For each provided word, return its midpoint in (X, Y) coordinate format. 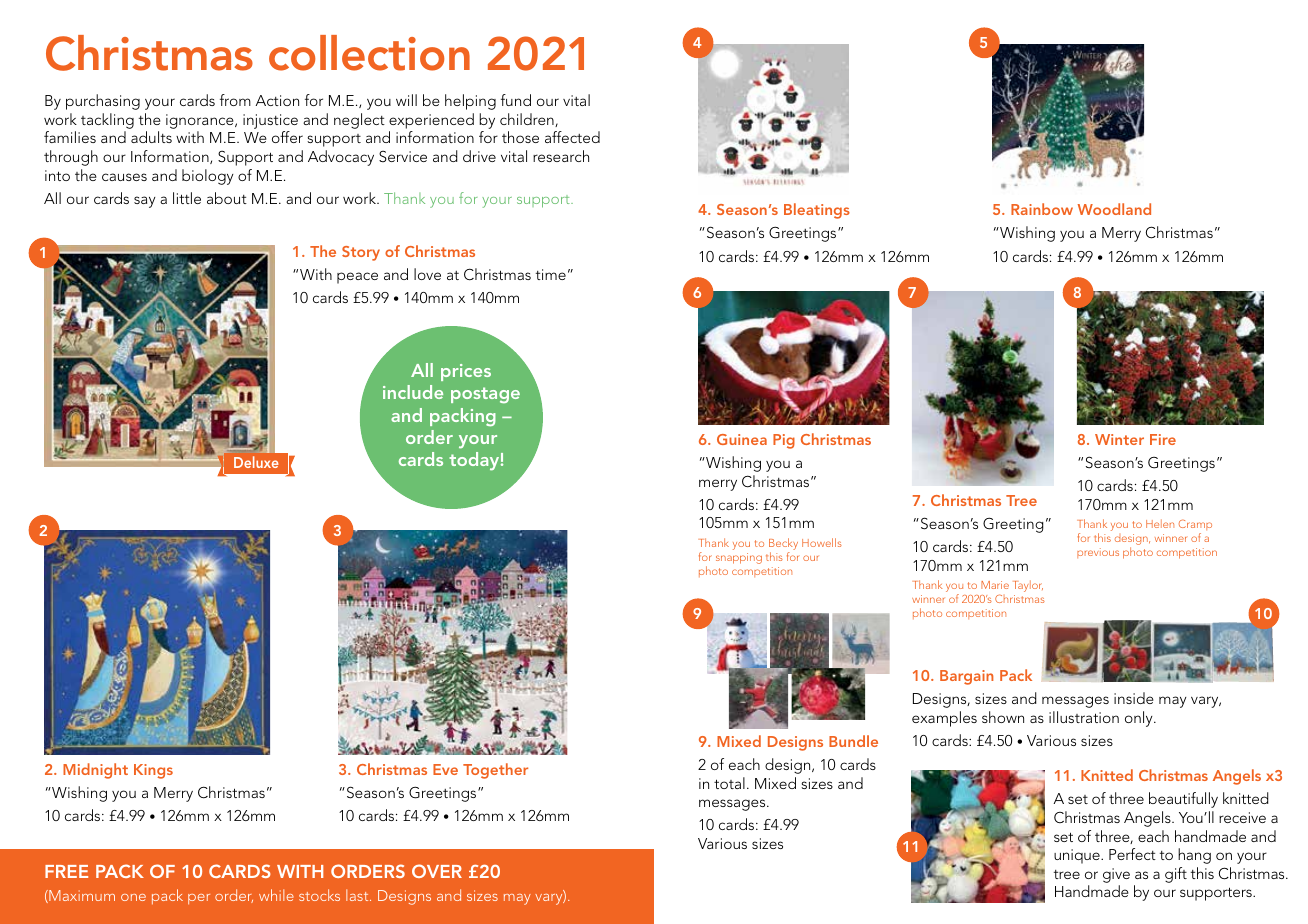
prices (466, 372)
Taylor (1028, 586)
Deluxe (256, 462)
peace (357, 278)
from (235, 100)
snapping (739, 558)
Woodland (1114, 209)
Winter (1119, 439)
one (133, 897)
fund (516, 100)
